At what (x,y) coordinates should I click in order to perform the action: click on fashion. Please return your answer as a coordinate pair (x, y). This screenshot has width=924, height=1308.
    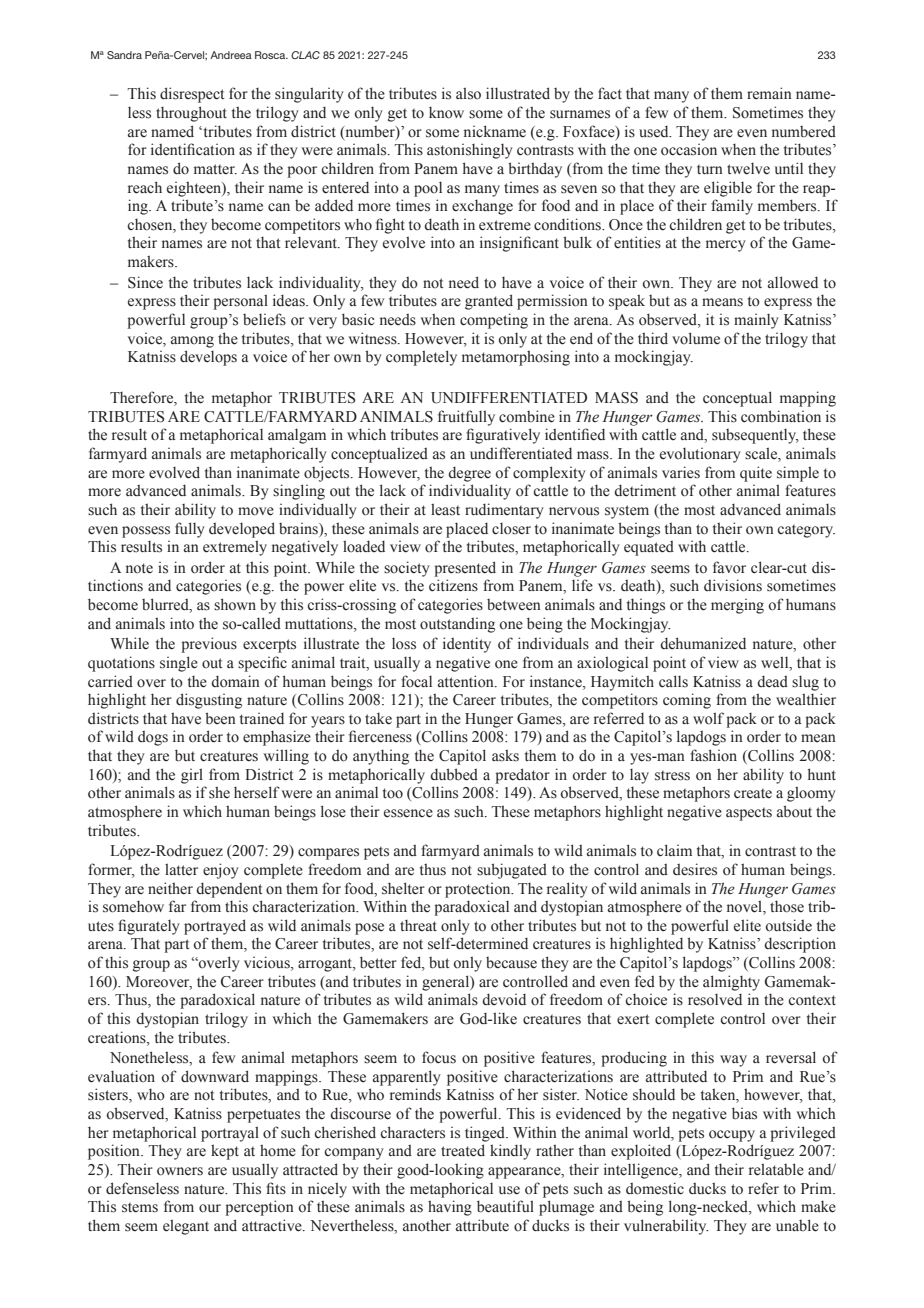
    Looking at the image, I should click on (713, 755).
